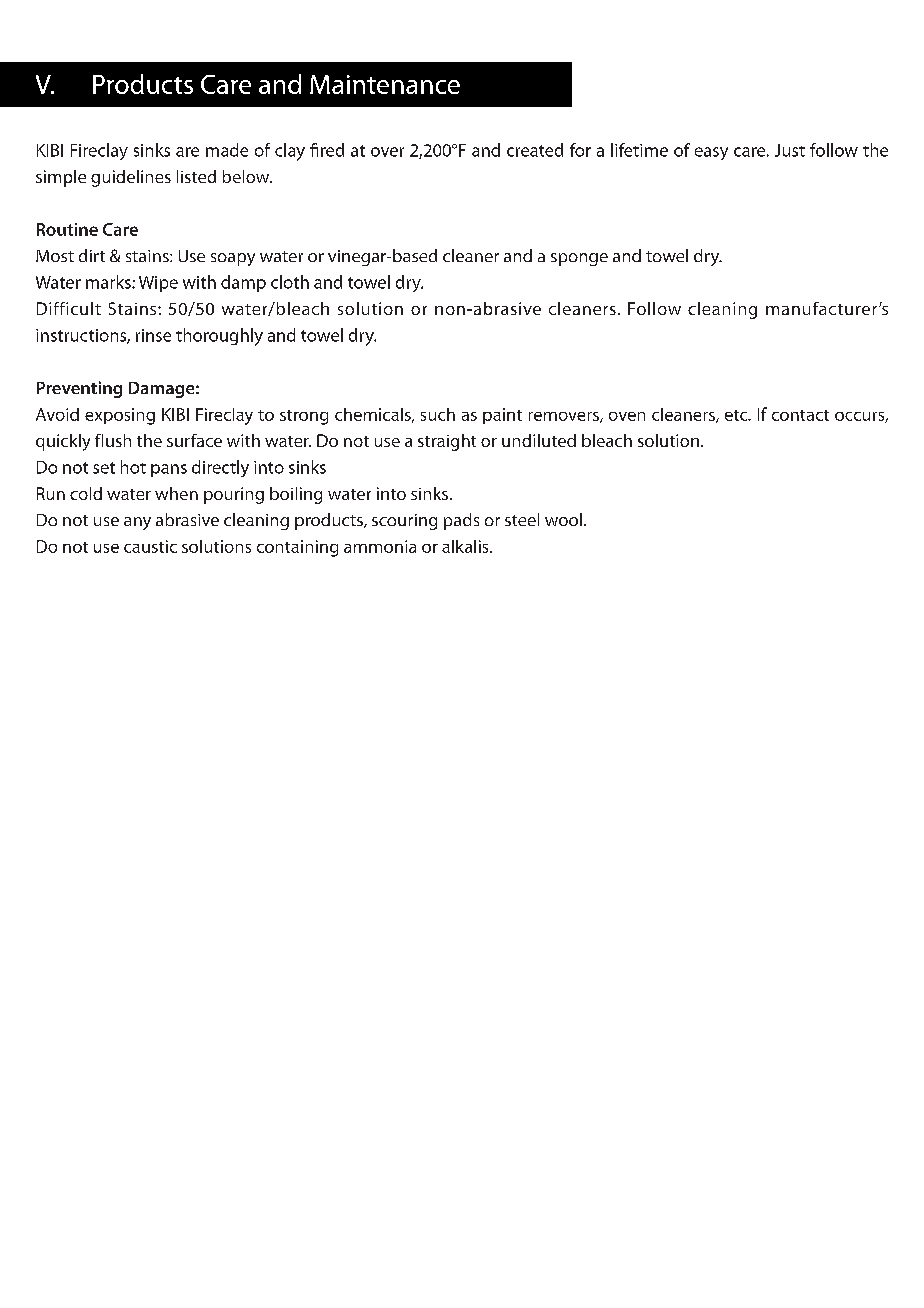 This screenshot has height=1308, width=924. I want to click on made, so click(227, 150).
